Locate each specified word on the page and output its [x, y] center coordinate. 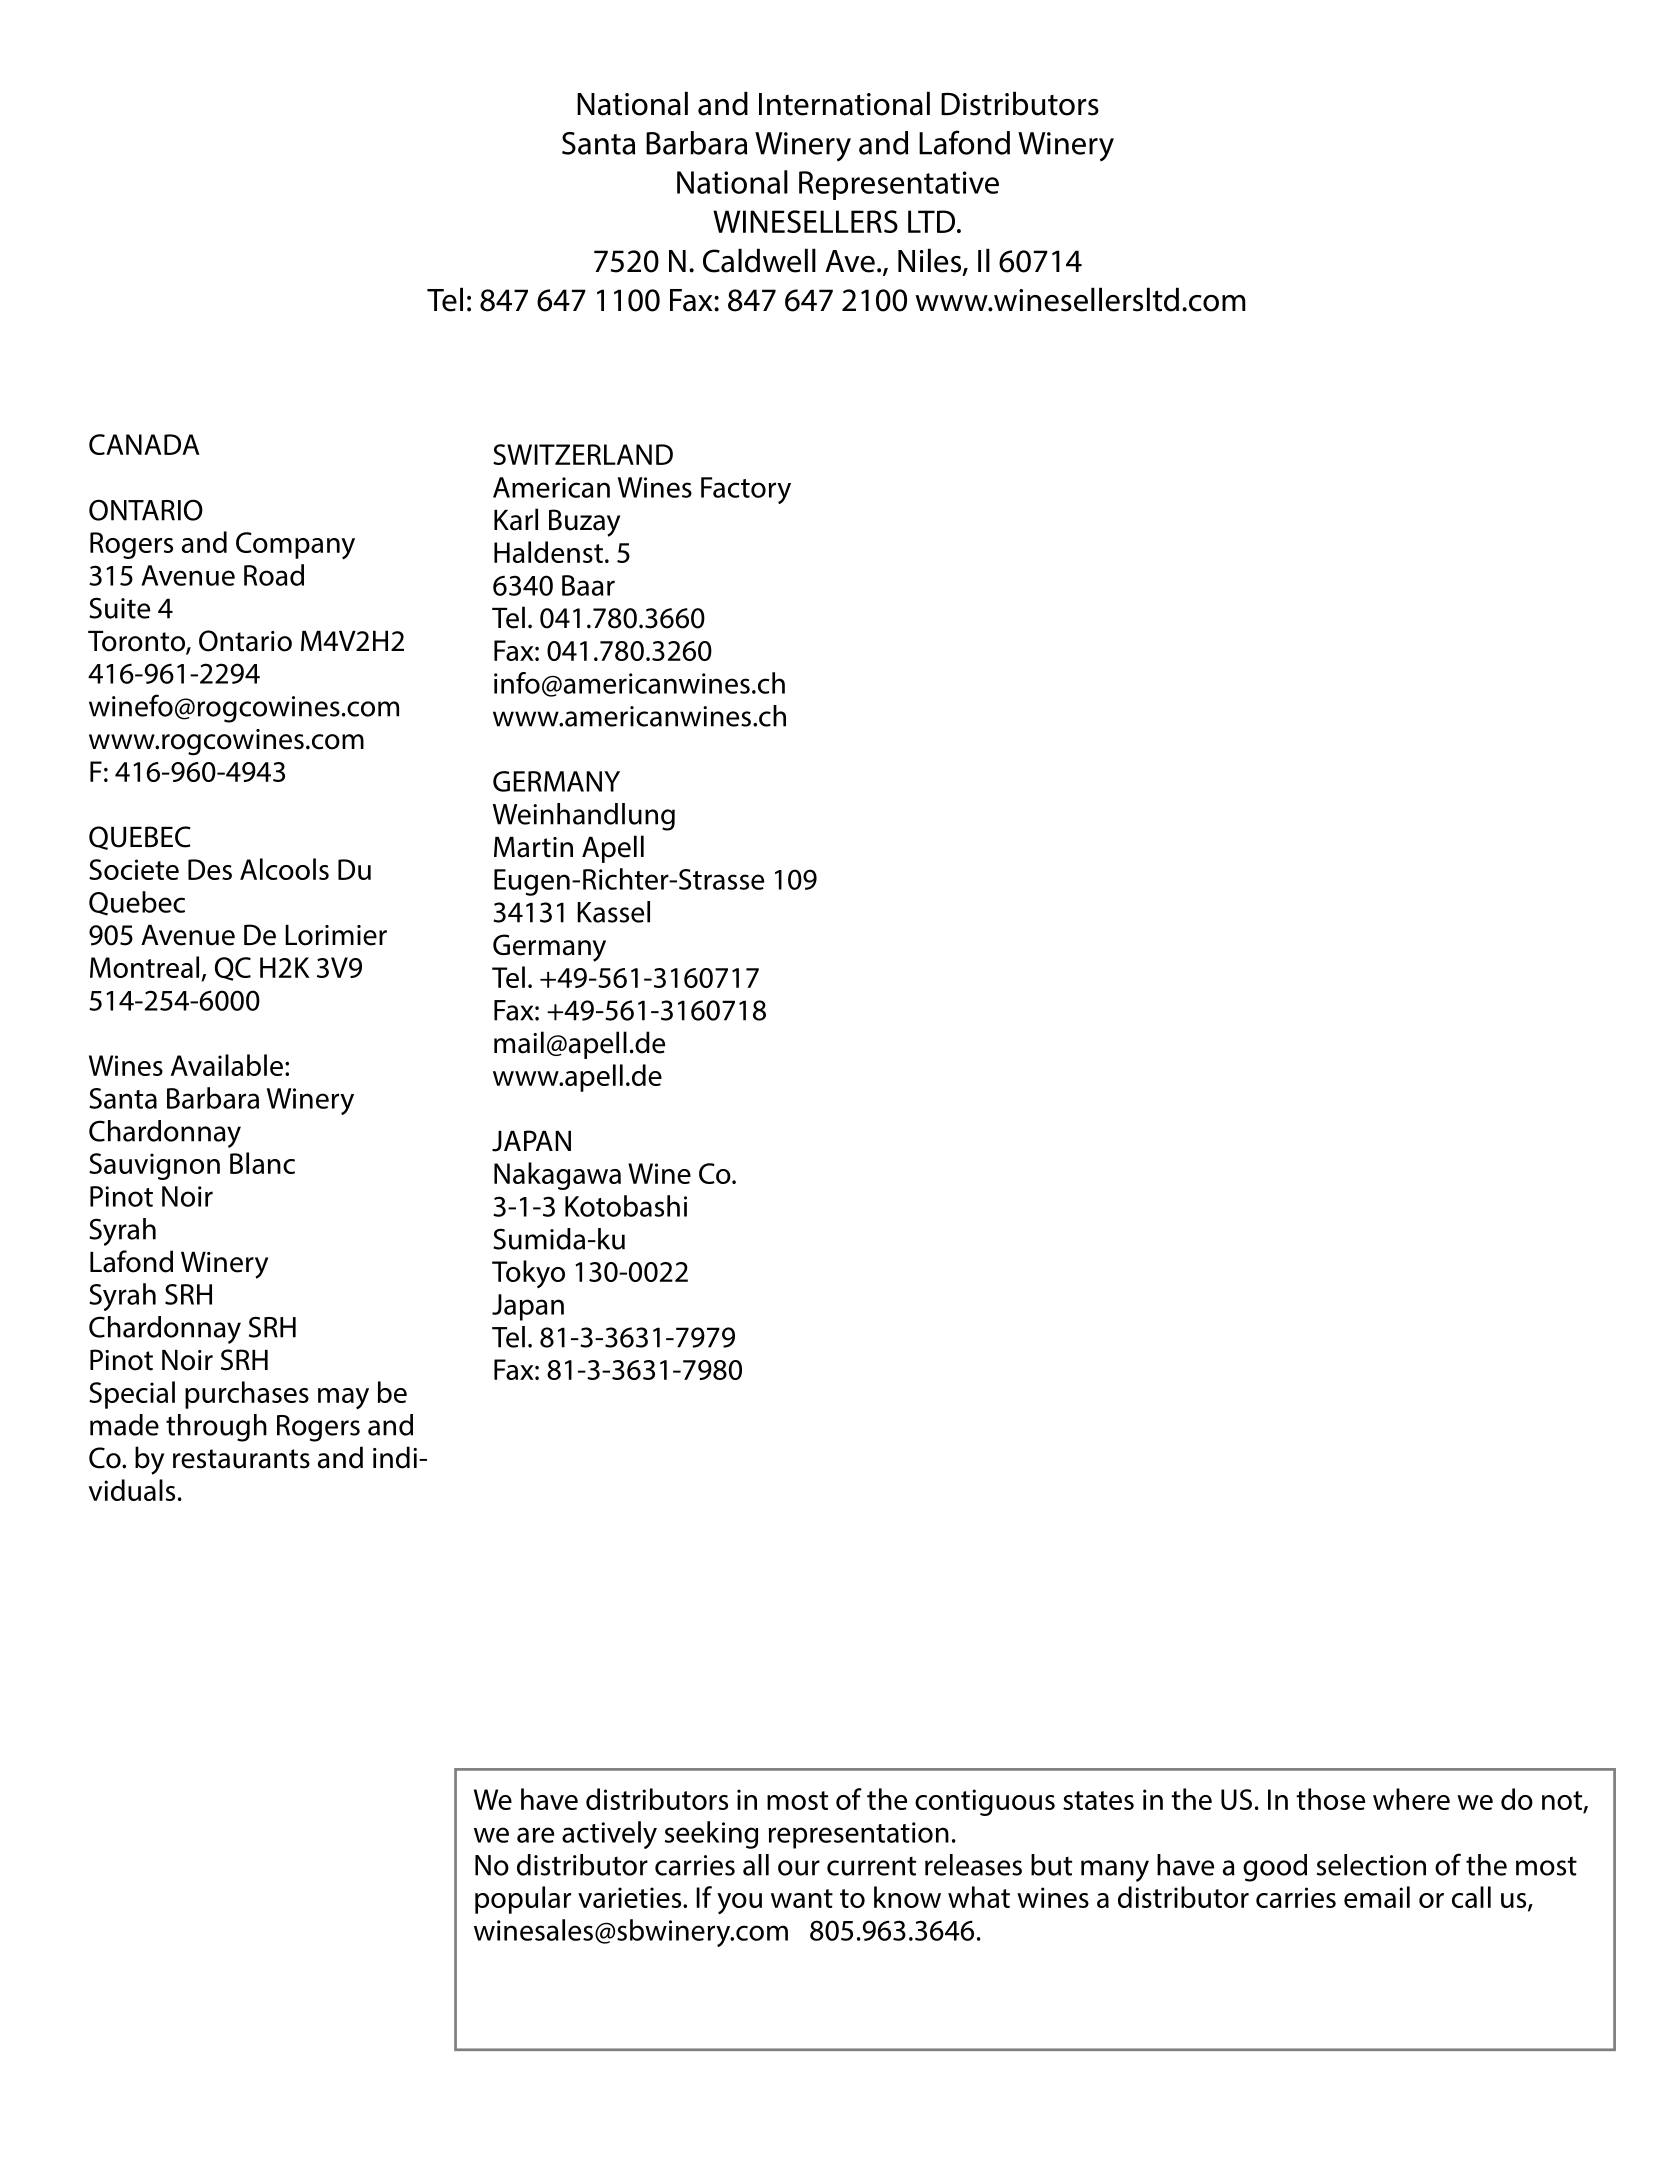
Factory [746, 490]
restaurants [241, 1459]
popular [523, 1900]
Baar [588, 585]
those [1330, 1799]
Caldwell [759, 260]
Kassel [613, 912]
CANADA [144, 444]
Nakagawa [557, 1176]
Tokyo [528, 1274]
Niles [931, 261]
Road [274, 575]
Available [227, 1065]
